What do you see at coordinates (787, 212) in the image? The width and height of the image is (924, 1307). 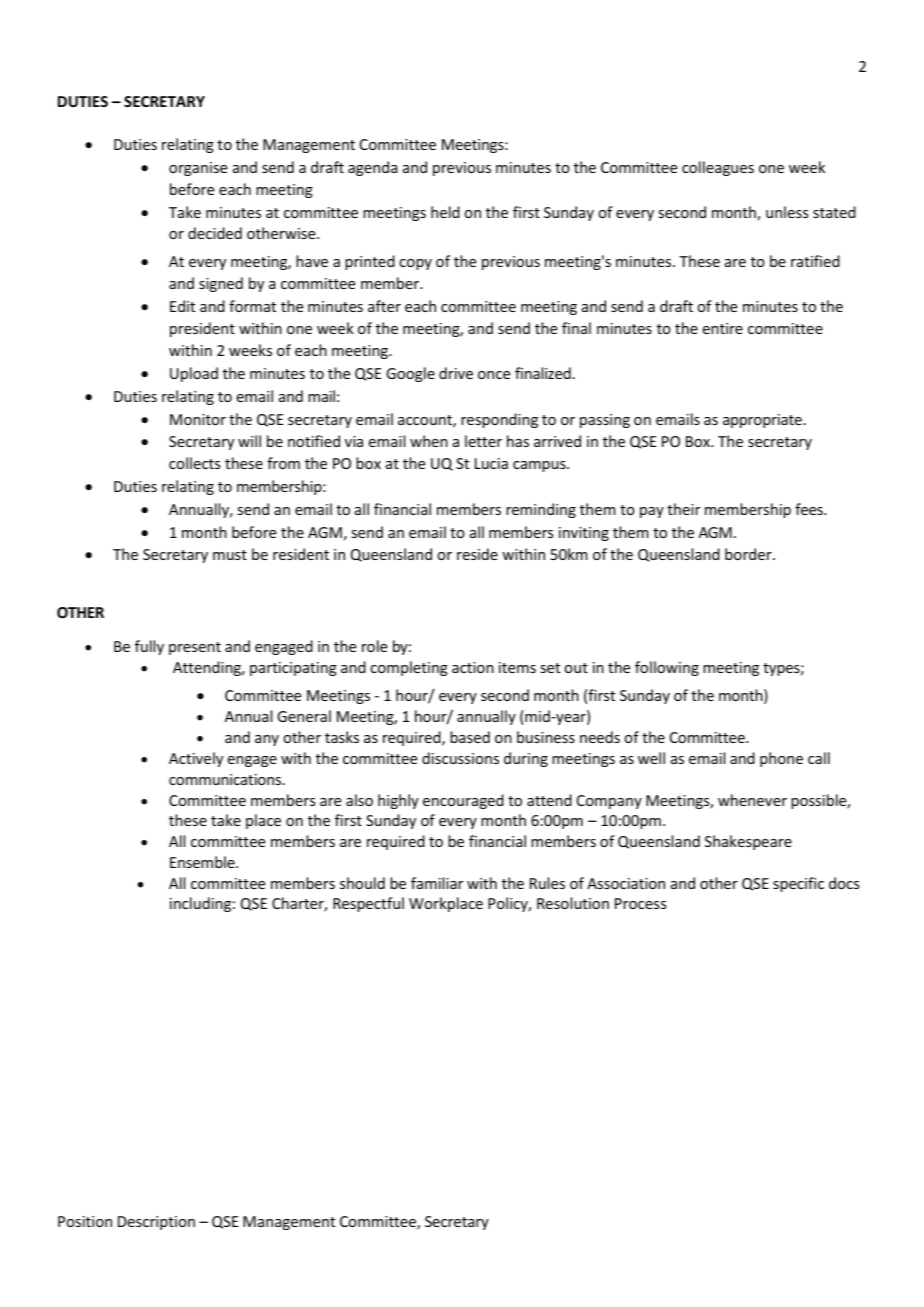 I see `unless` at bounding box center [787, 212].
